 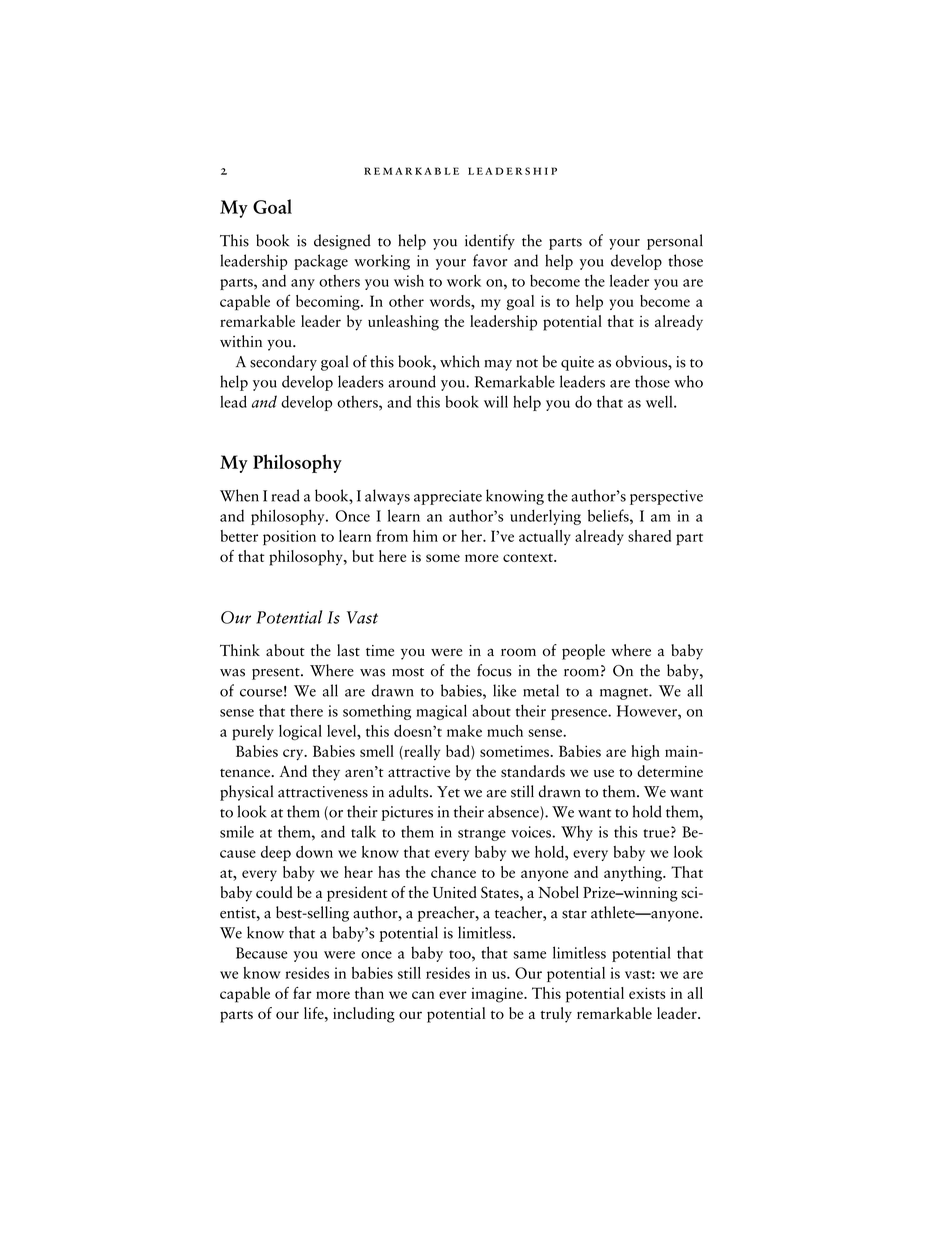 What do you see at coordinates (289, 538) in the screenshot?
I see `position` at bounding box center [289, 538].
